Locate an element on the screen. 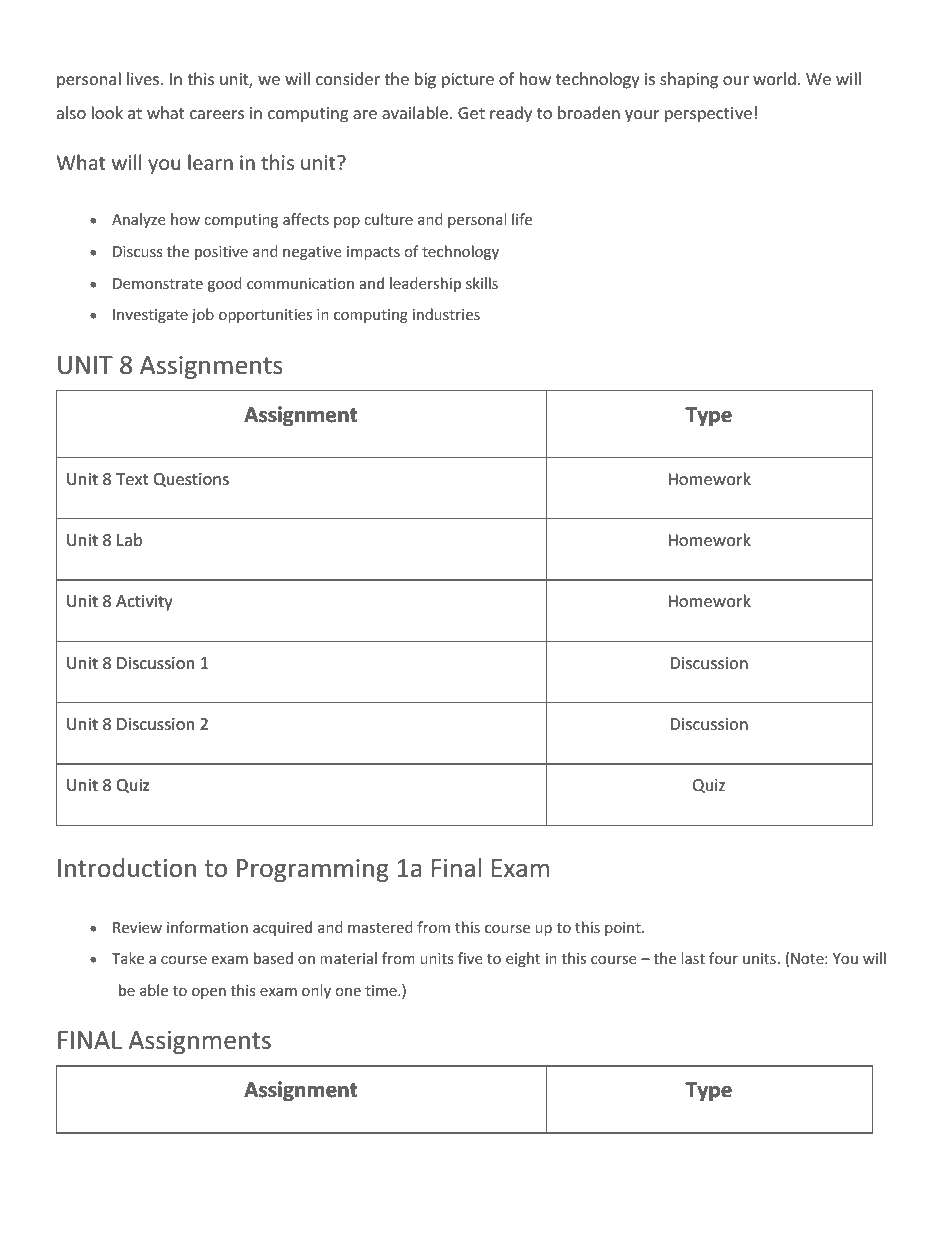 The image size is (952, 1233). skills is located at coordinates (482, 283).
